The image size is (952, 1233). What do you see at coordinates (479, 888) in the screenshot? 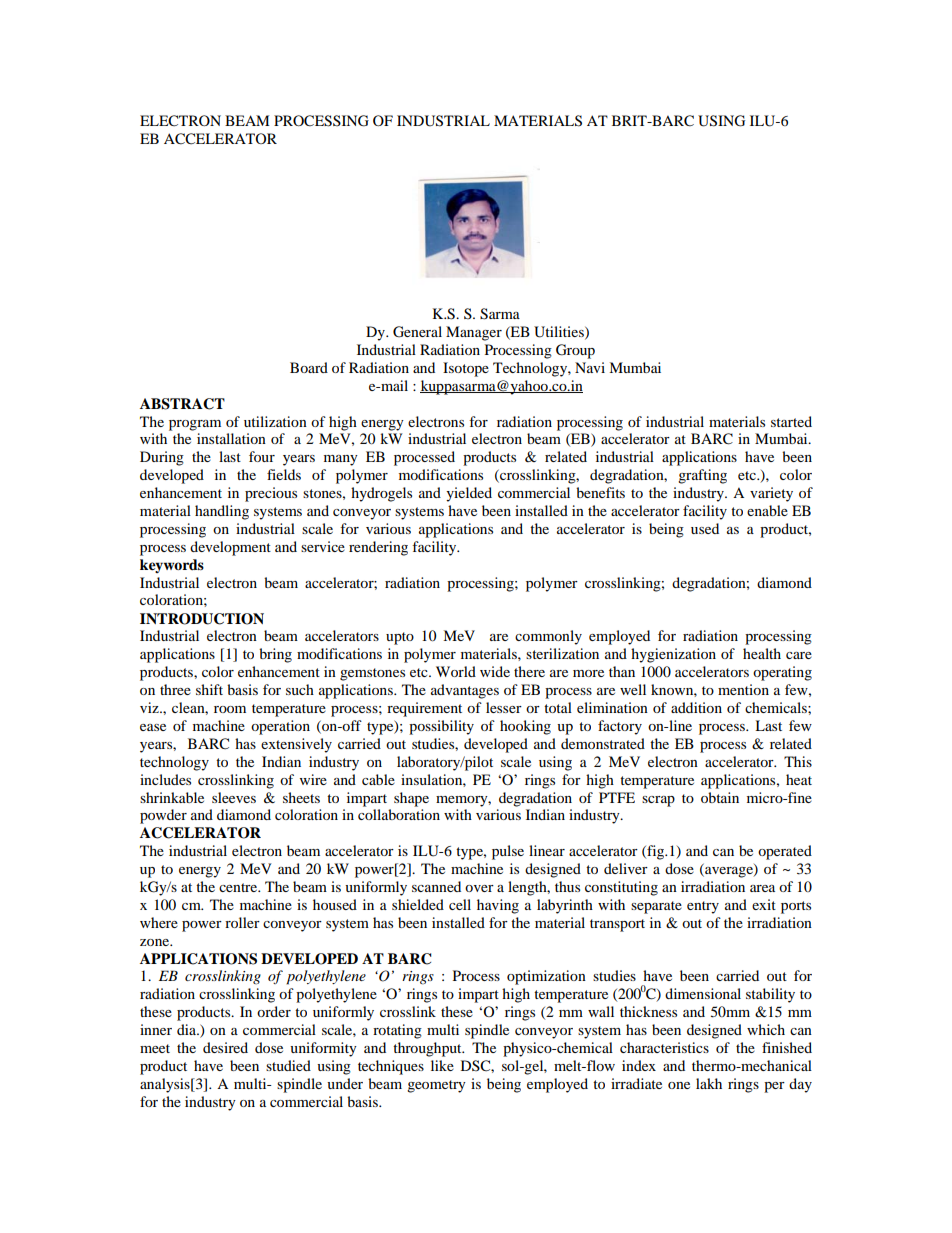
I see `over` at bounding box center [479, 888].
